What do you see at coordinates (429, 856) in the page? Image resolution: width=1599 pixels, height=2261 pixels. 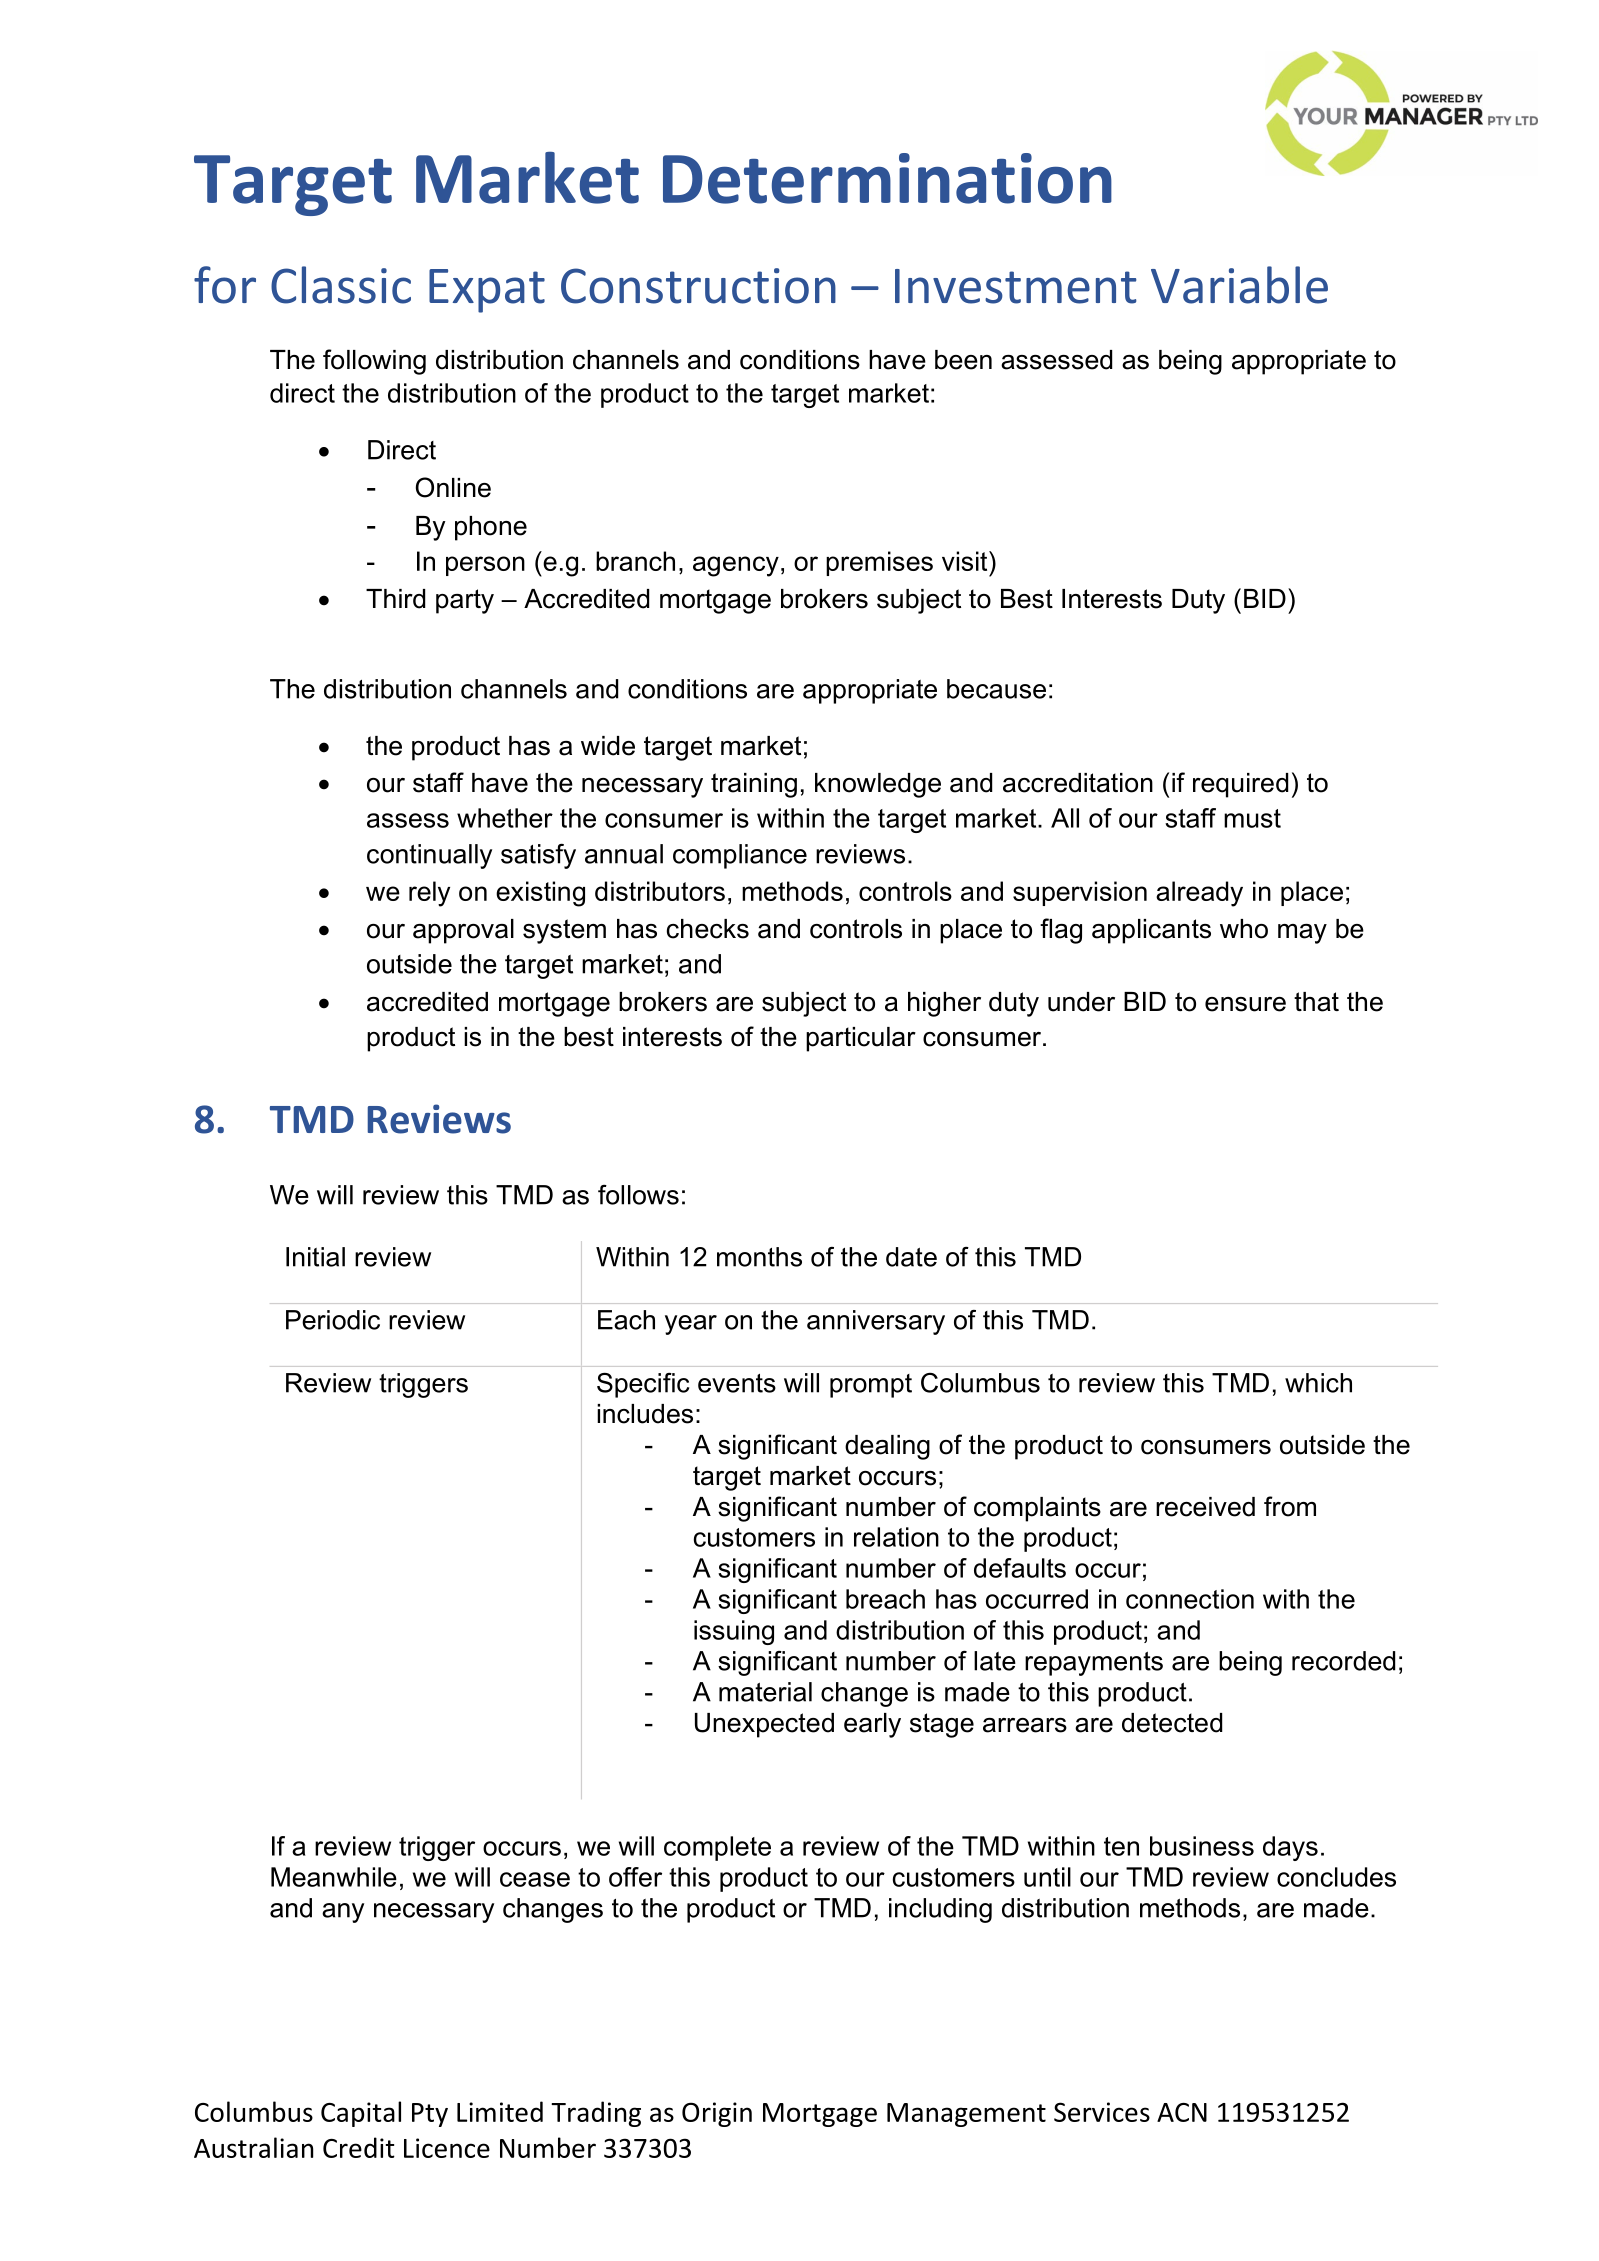 I see `continually` at bounding box center [429, 856].
